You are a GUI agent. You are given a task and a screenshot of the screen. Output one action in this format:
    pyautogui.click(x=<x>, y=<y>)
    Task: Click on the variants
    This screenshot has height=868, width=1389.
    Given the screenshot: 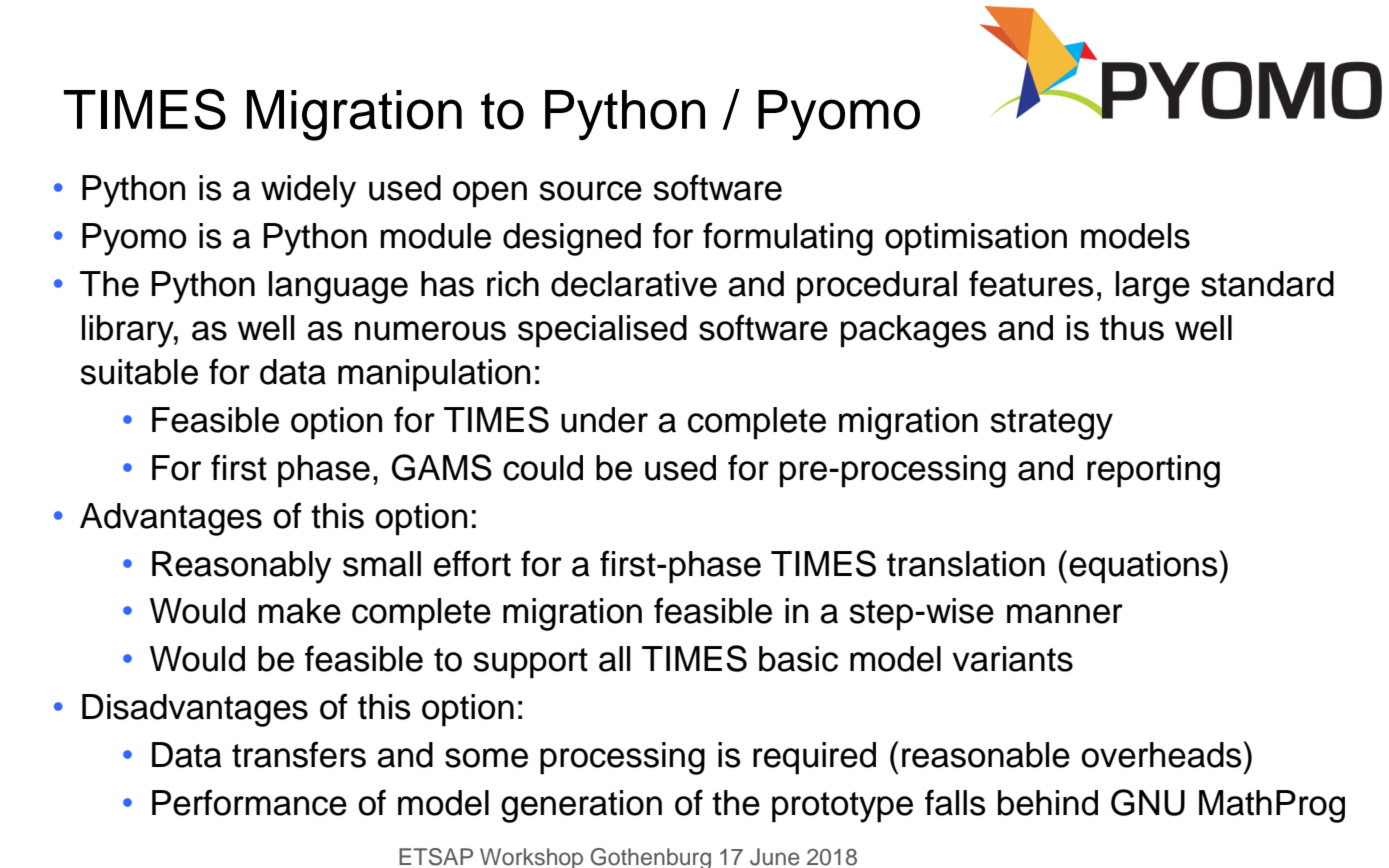 What is the action you would take?
    pyautogui.click(x=1012, y=659)
